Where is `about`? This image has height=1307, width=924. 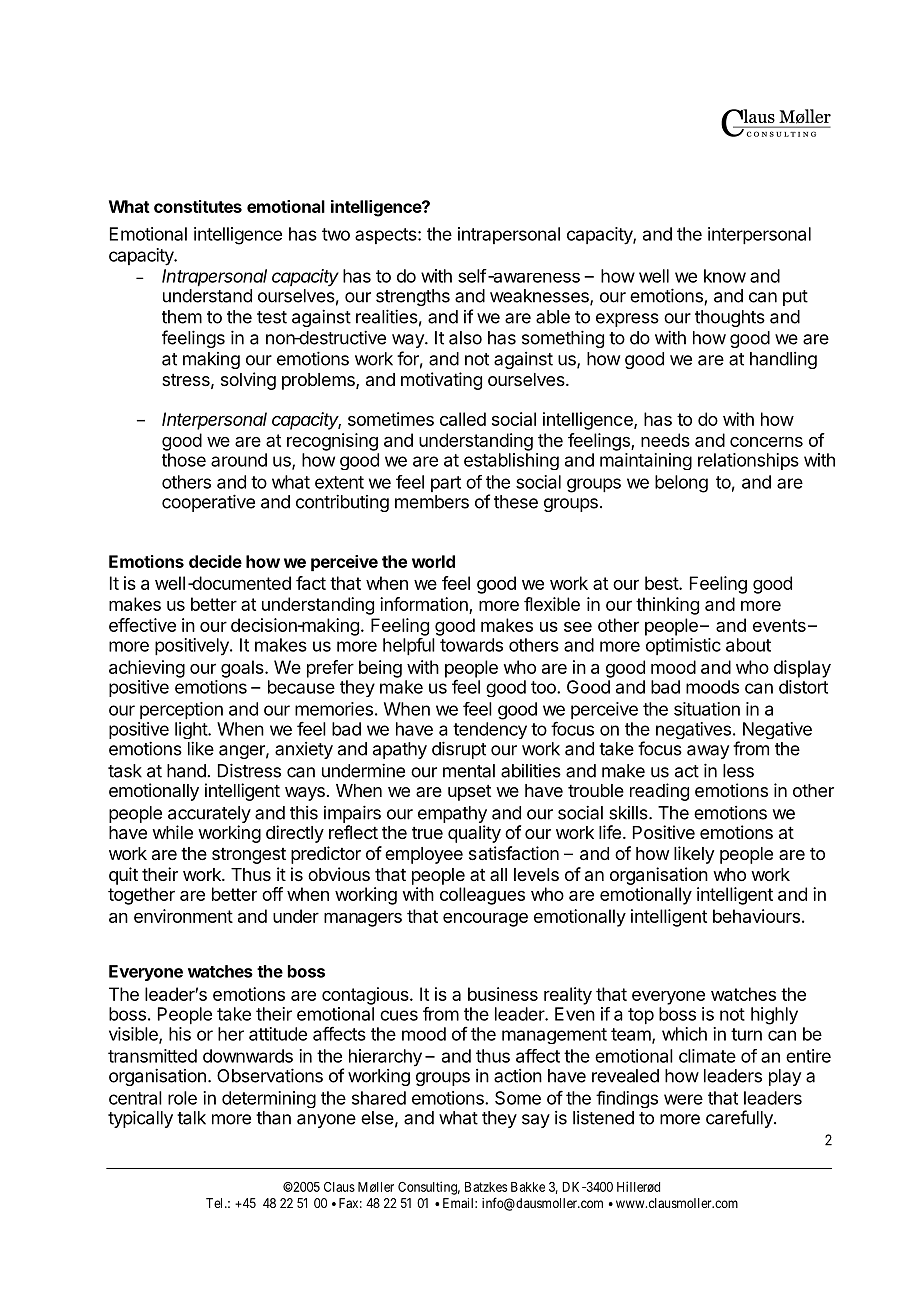 about is located at coordinates (748, 645).
